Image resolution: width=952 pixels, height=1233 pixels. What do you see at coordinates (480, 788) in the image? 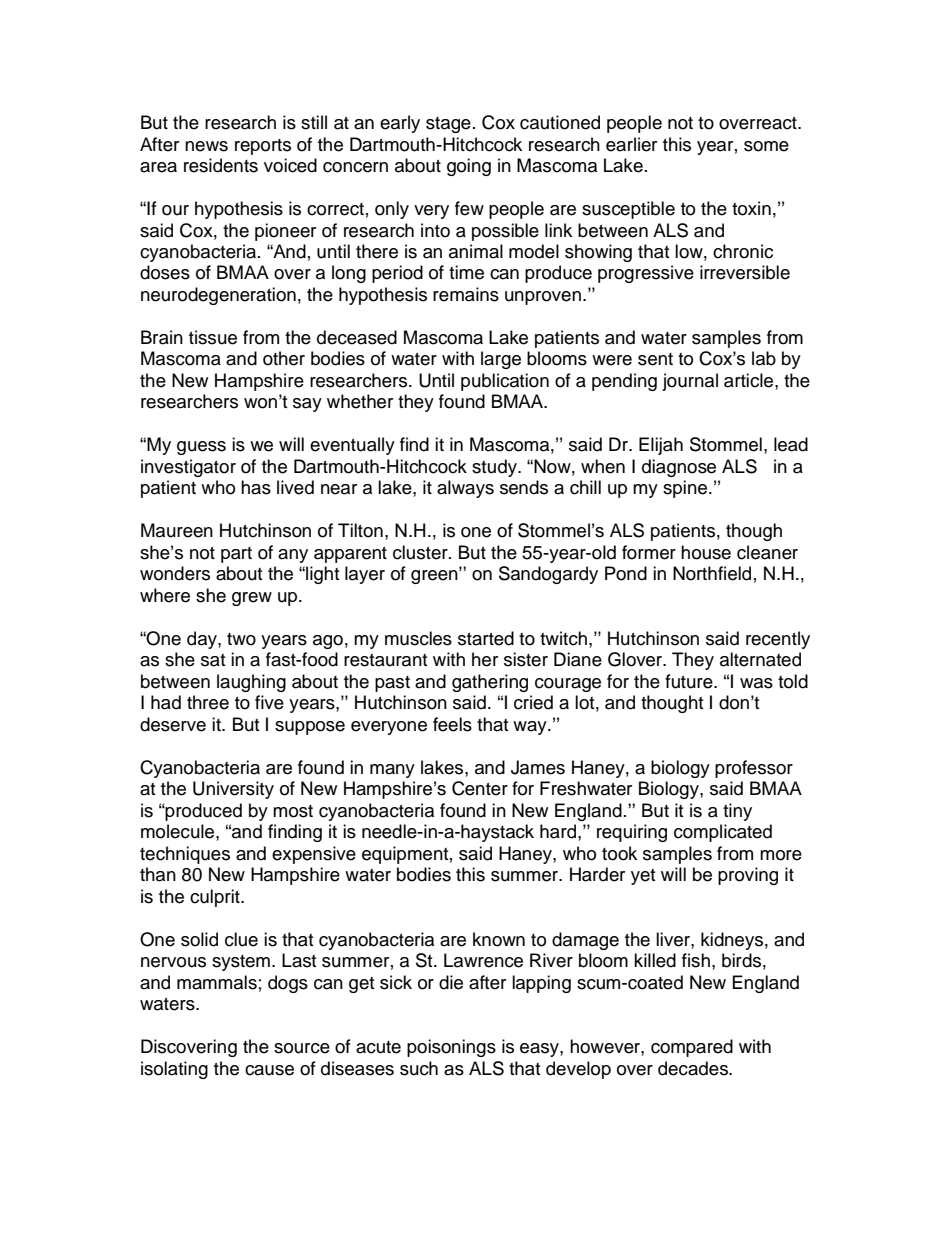
I see `Center` at bounding box center [480, 788].
